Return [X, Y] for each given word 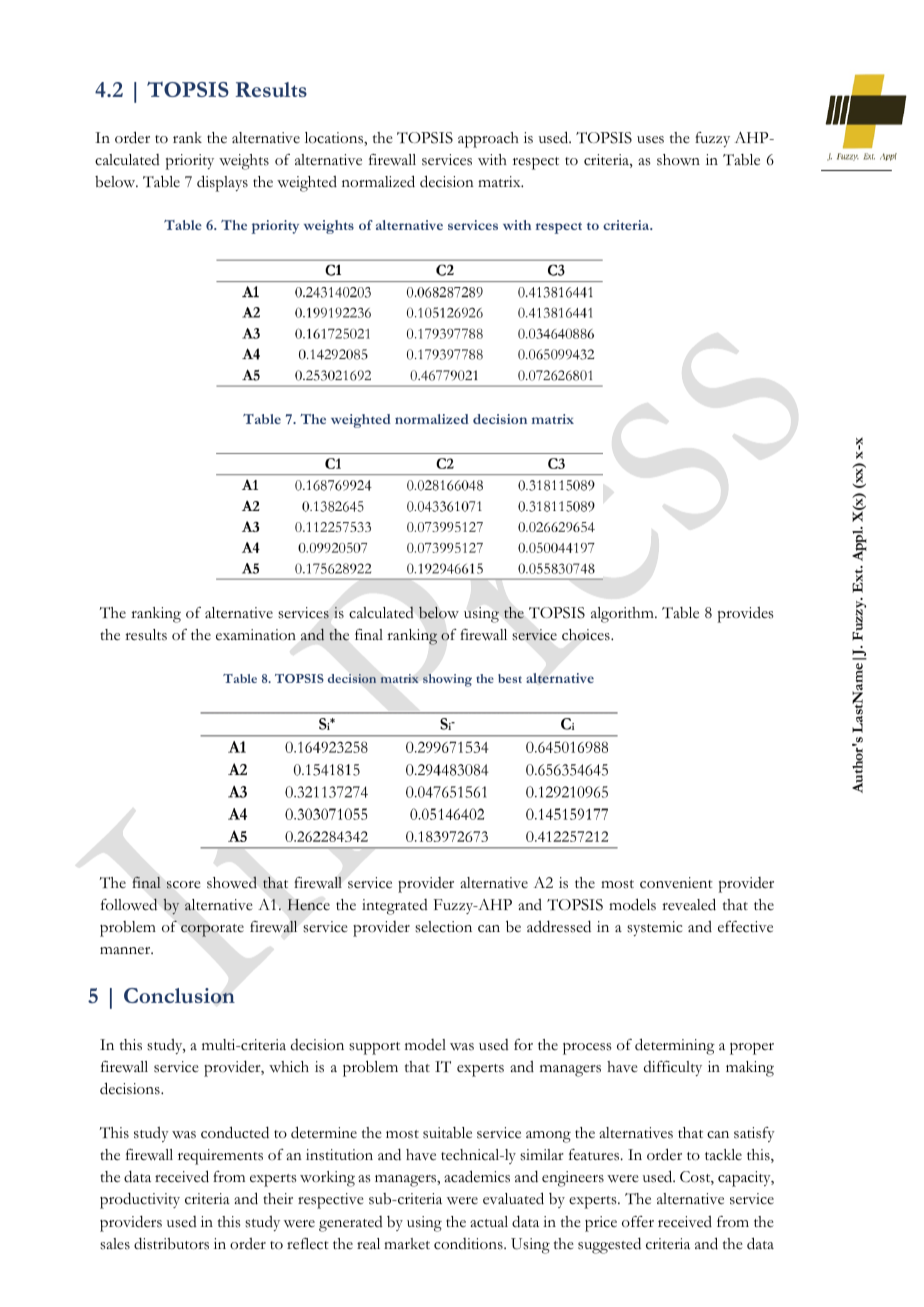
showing [447, 680]
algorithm [623, 615]
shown [678, 160]
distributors [171, 1243]
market [407, 1243]
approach [488, 140]
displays [222, 183]
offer [638, 1222]
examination [256, 634]
